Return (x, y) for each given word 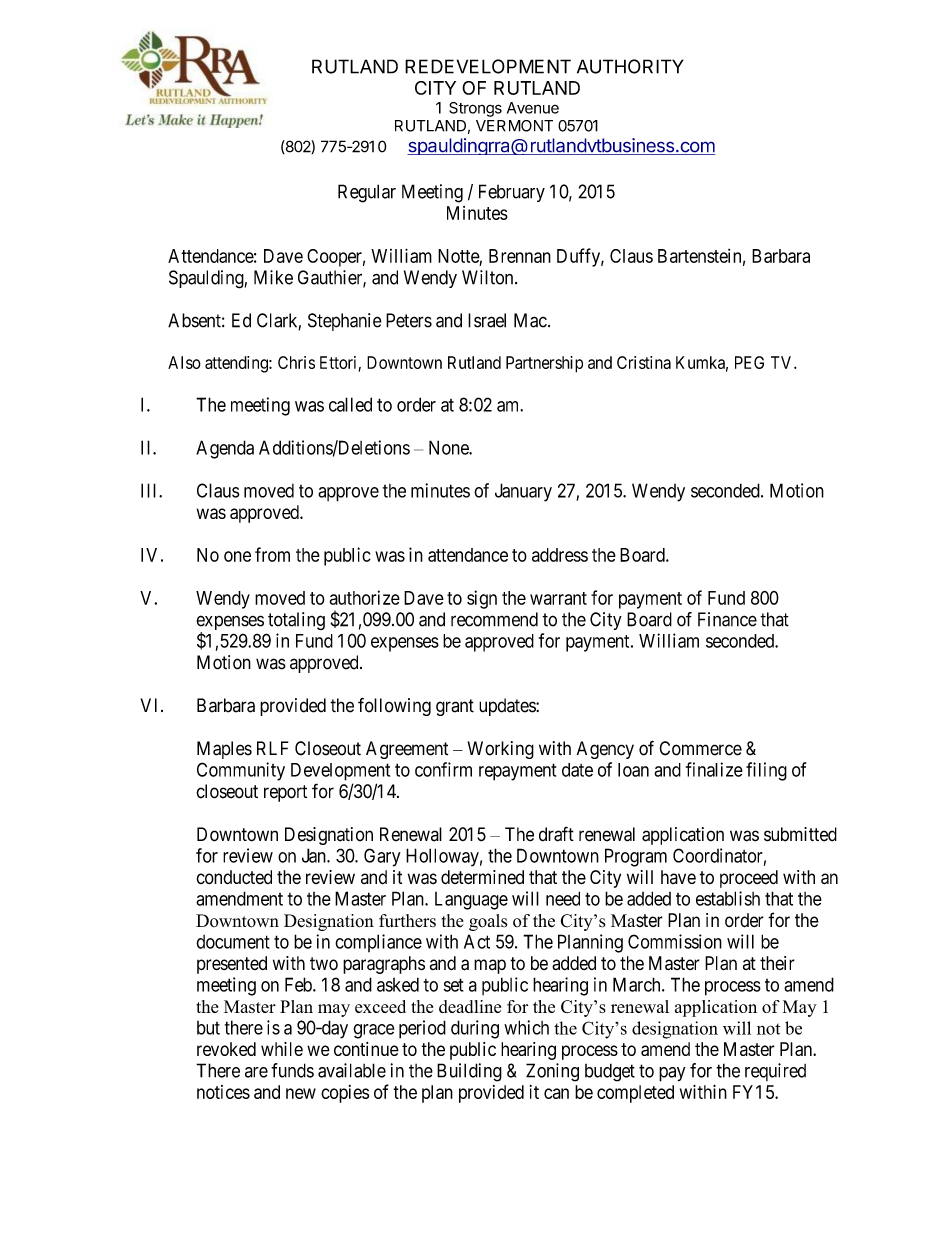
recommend (494, 619)
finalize (714, 769)
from (272, 554)
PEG (749, 362)
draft (556, 834)
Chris (296, 362)
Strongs (475, 109)
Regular (367, 193)
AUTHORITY (630, 66)
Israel (487, 320)
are (256, 1072)
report (285, 793)
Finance (727, 619)
